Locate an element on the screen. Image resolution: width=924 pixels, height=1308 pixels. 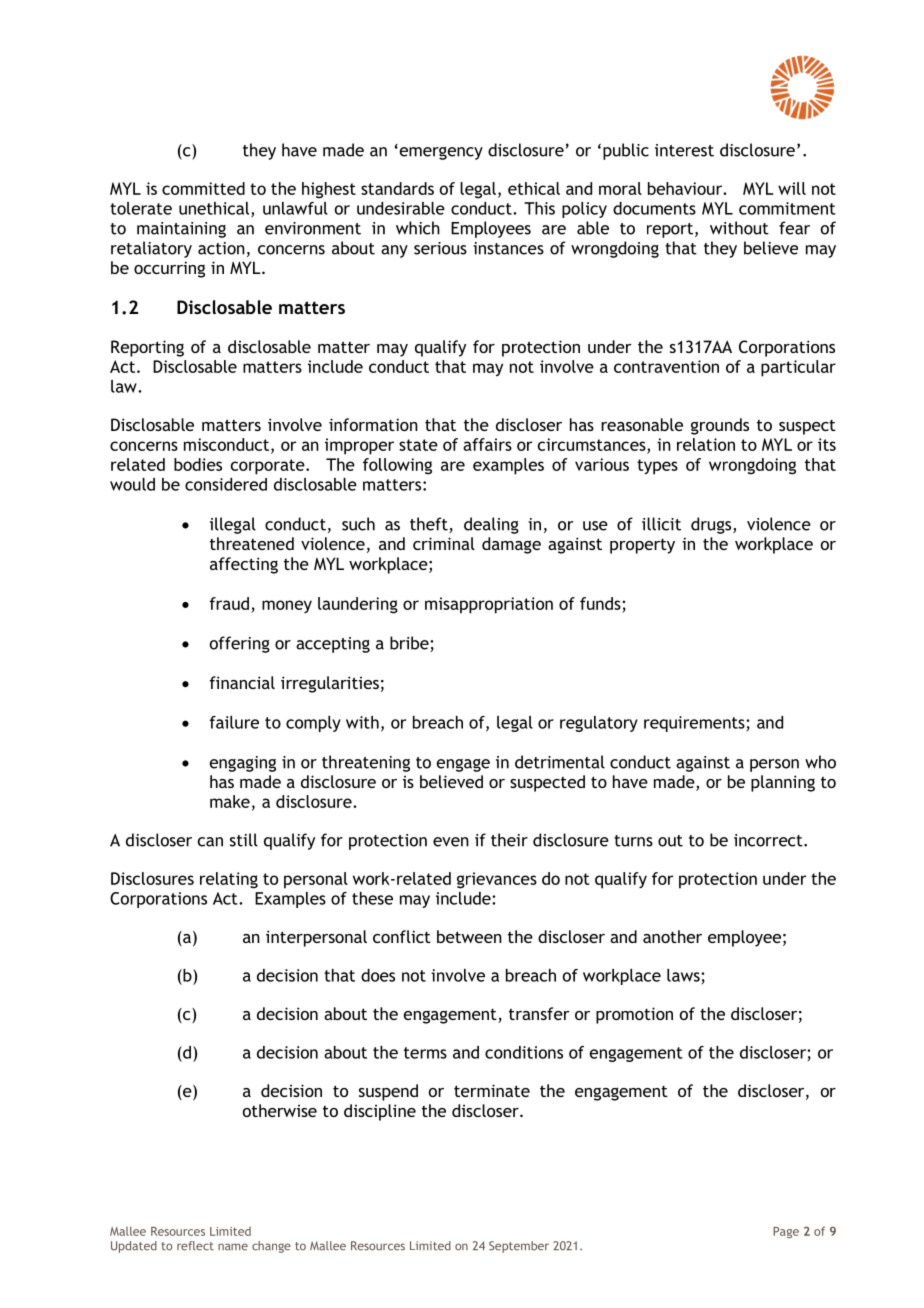
grounds is located at coordinates (720, 426).
